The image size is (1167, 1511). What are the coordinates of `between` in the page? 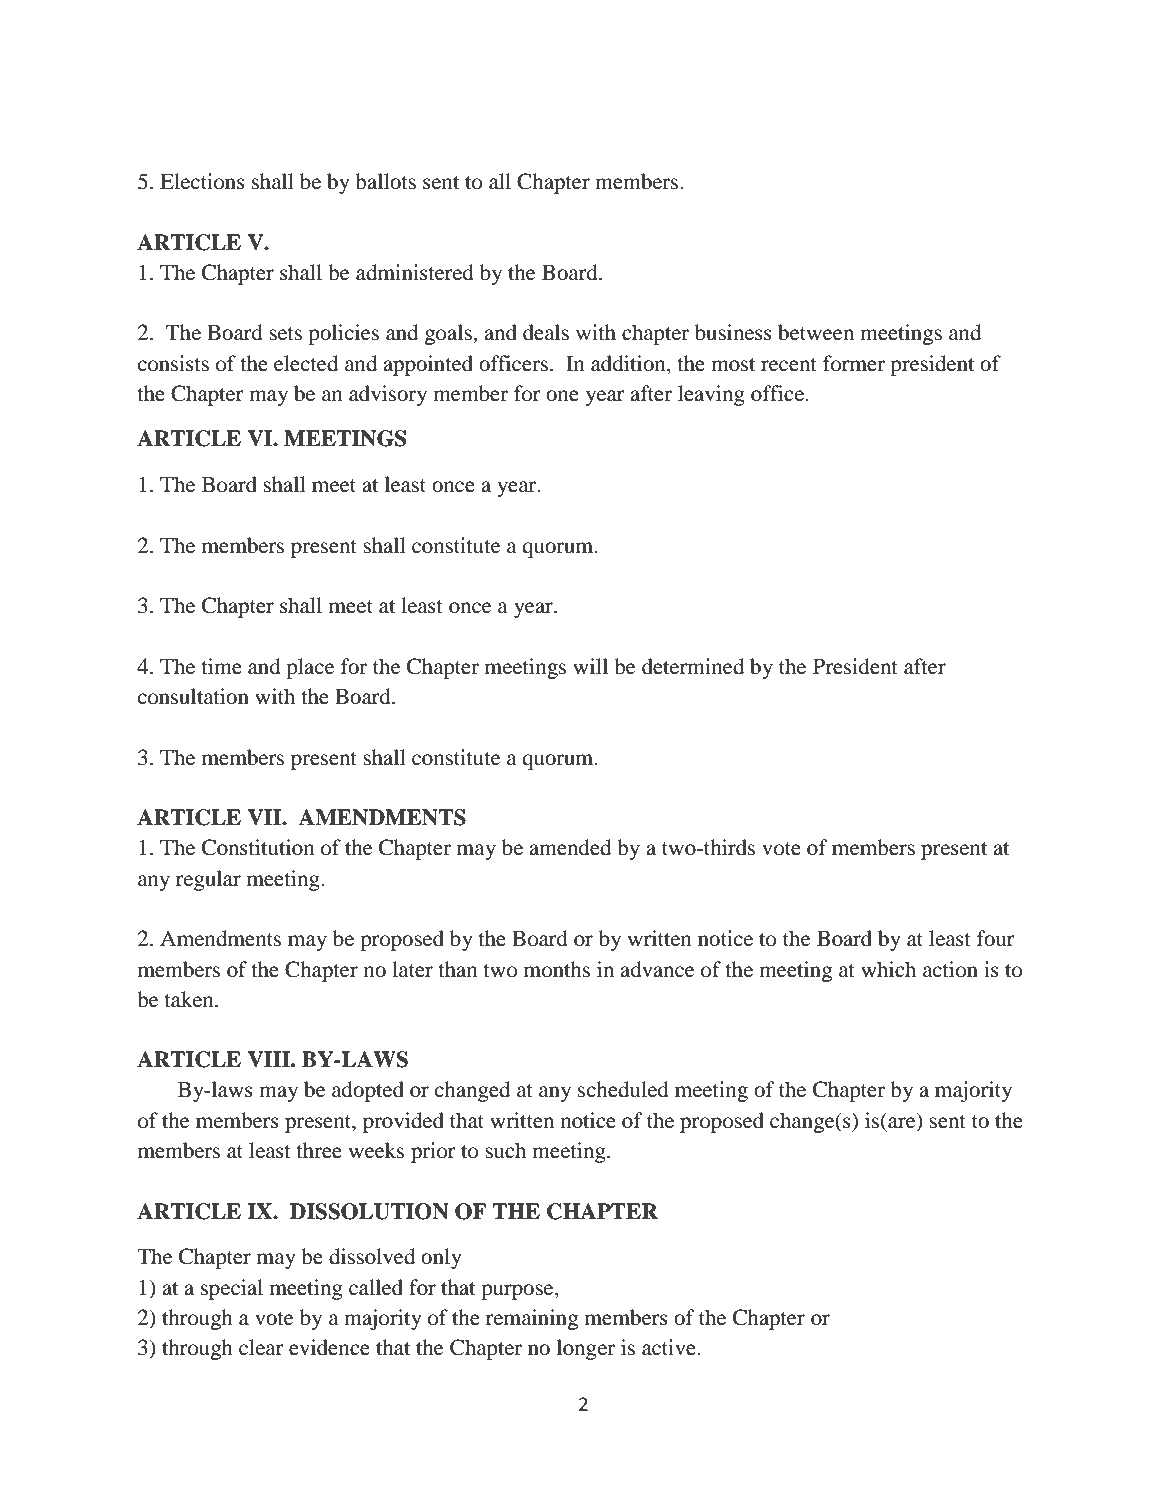 It's located at (816, 332).
